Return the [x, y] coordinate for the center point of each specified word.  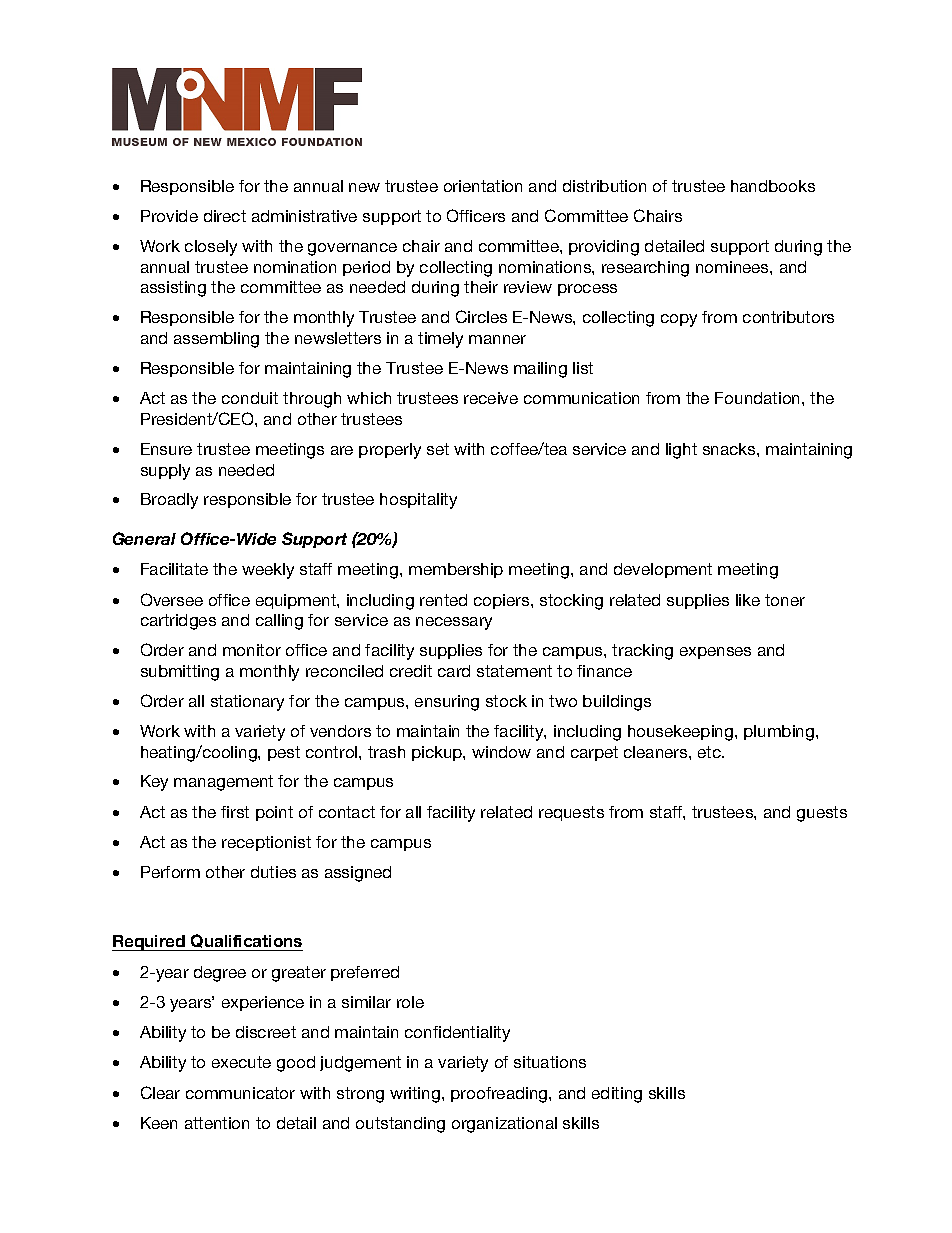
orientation [483, 186]
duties [273, 872]
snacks [730, 449]
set [438, 449]
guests [822, 814]
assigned [358, 874]
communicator [240, 1093]
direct [225, 216]
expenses [715, 653]
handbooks [773, 186]
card [454, 671]
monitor [252, 650]
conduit [250, 398]
